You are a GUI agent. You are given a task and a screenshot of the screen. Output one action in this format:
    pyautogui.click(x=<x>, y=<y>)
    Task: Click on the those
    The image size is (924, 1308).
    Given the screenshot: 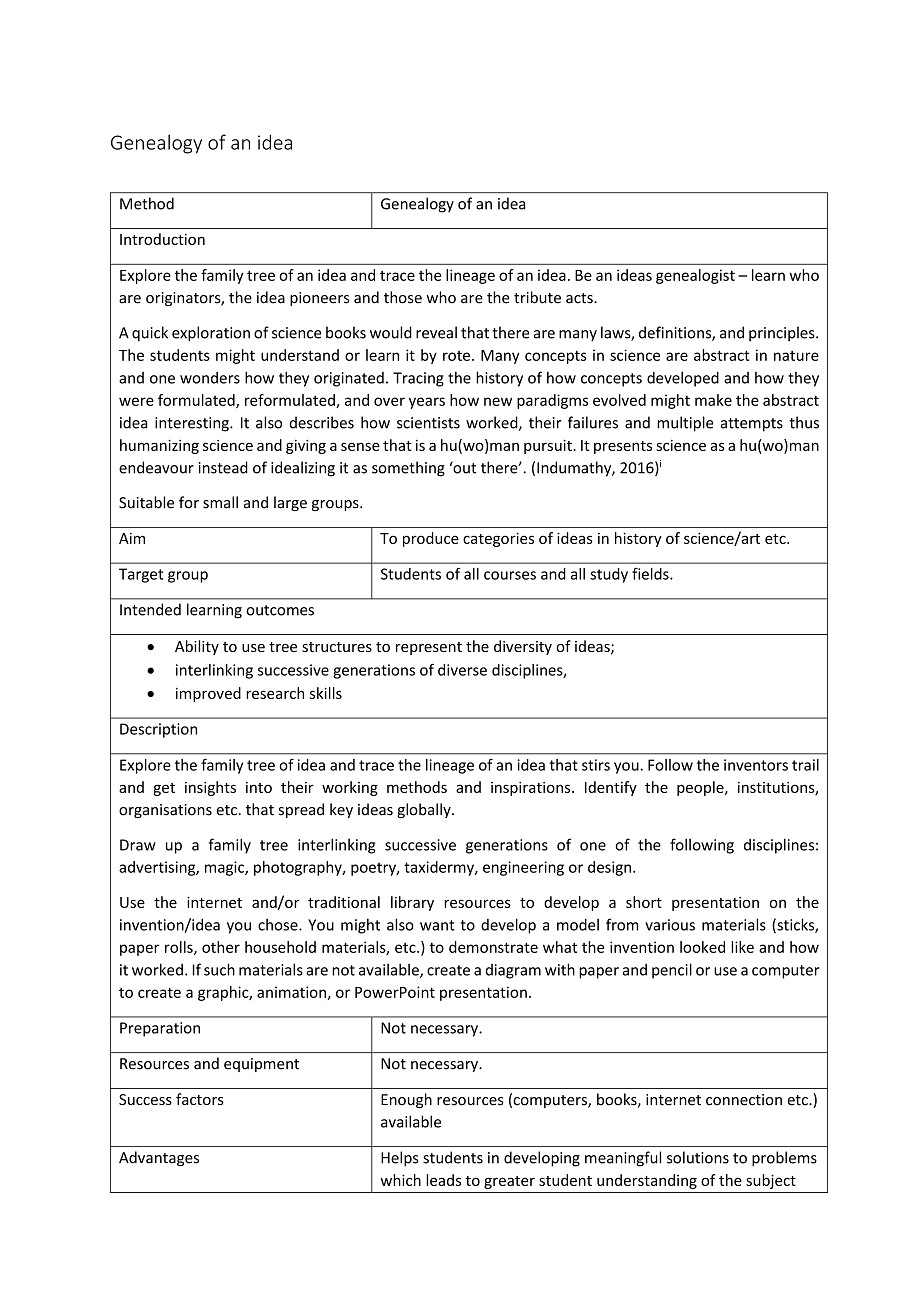 What is the action you would take?
    pyautogui.click(x=403, y=297)
